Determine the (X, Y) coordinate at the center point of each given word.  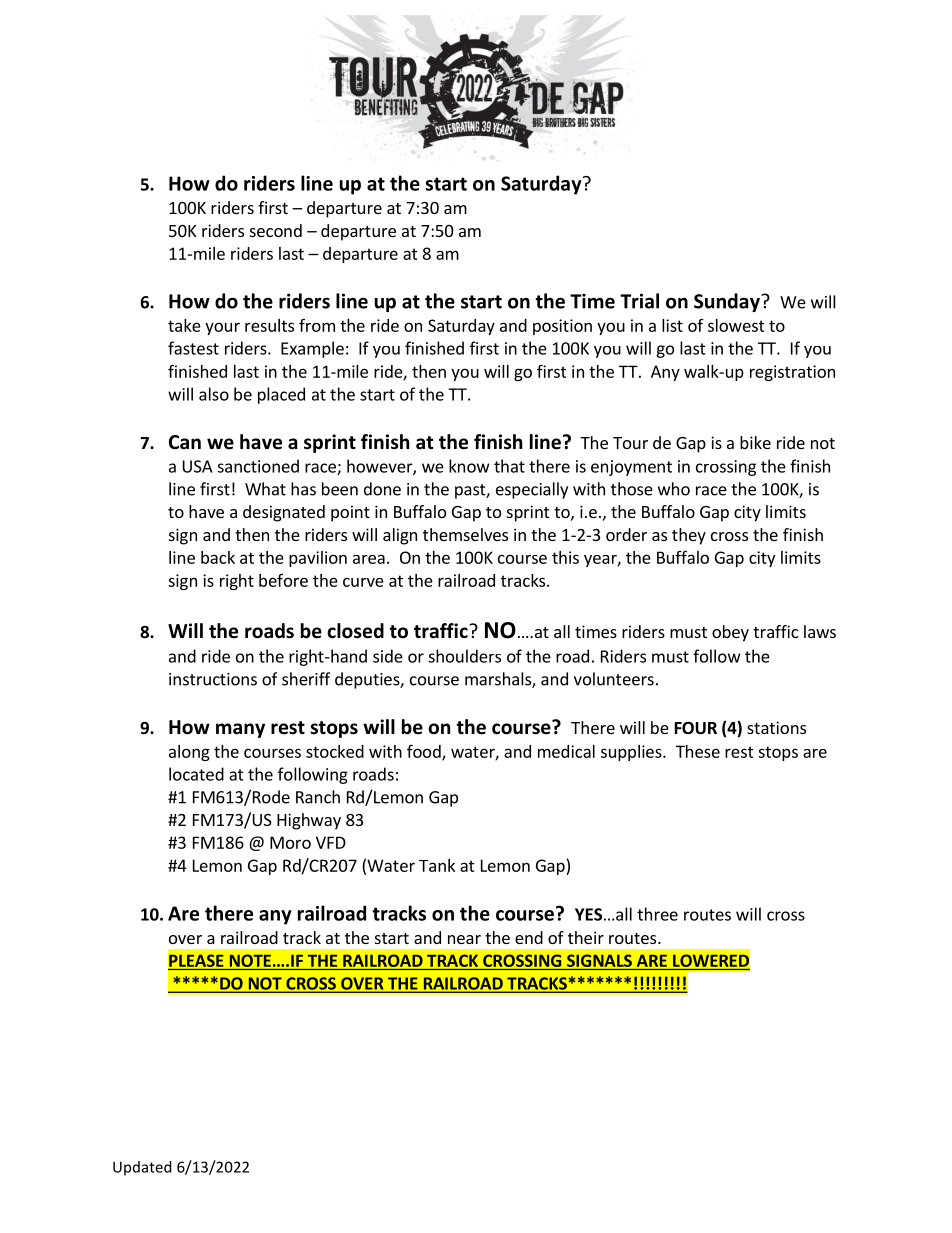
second (276, 230)
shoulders (464, 656)
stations (776, 727)
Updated (142, 1168)
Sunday (728, 302)
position (562, 327)
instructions (213, 679)
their (586, 937)
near (464, 939)
